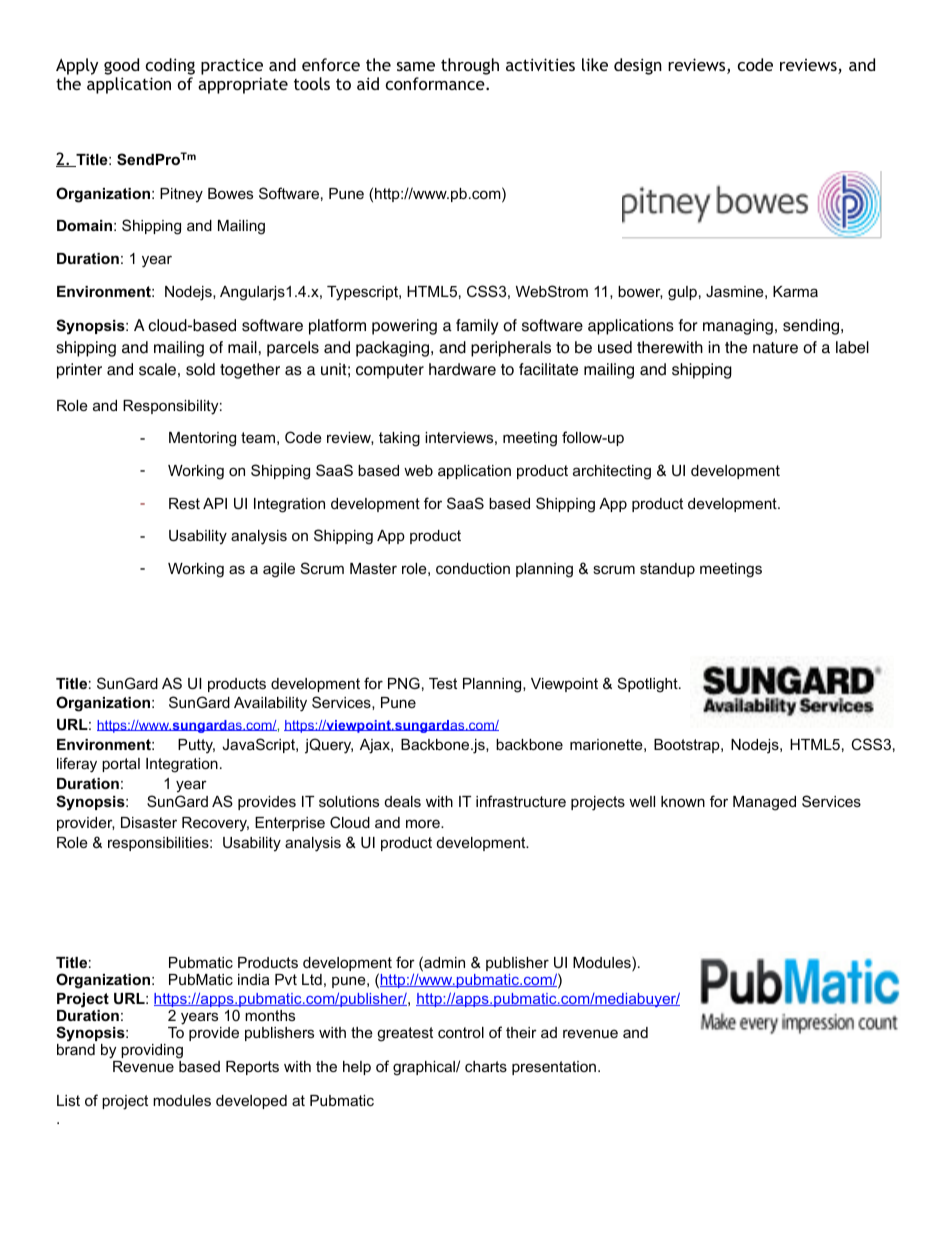 This screenshot has width=952, height=1233. I want to click on conformance, so click(436, 83).
